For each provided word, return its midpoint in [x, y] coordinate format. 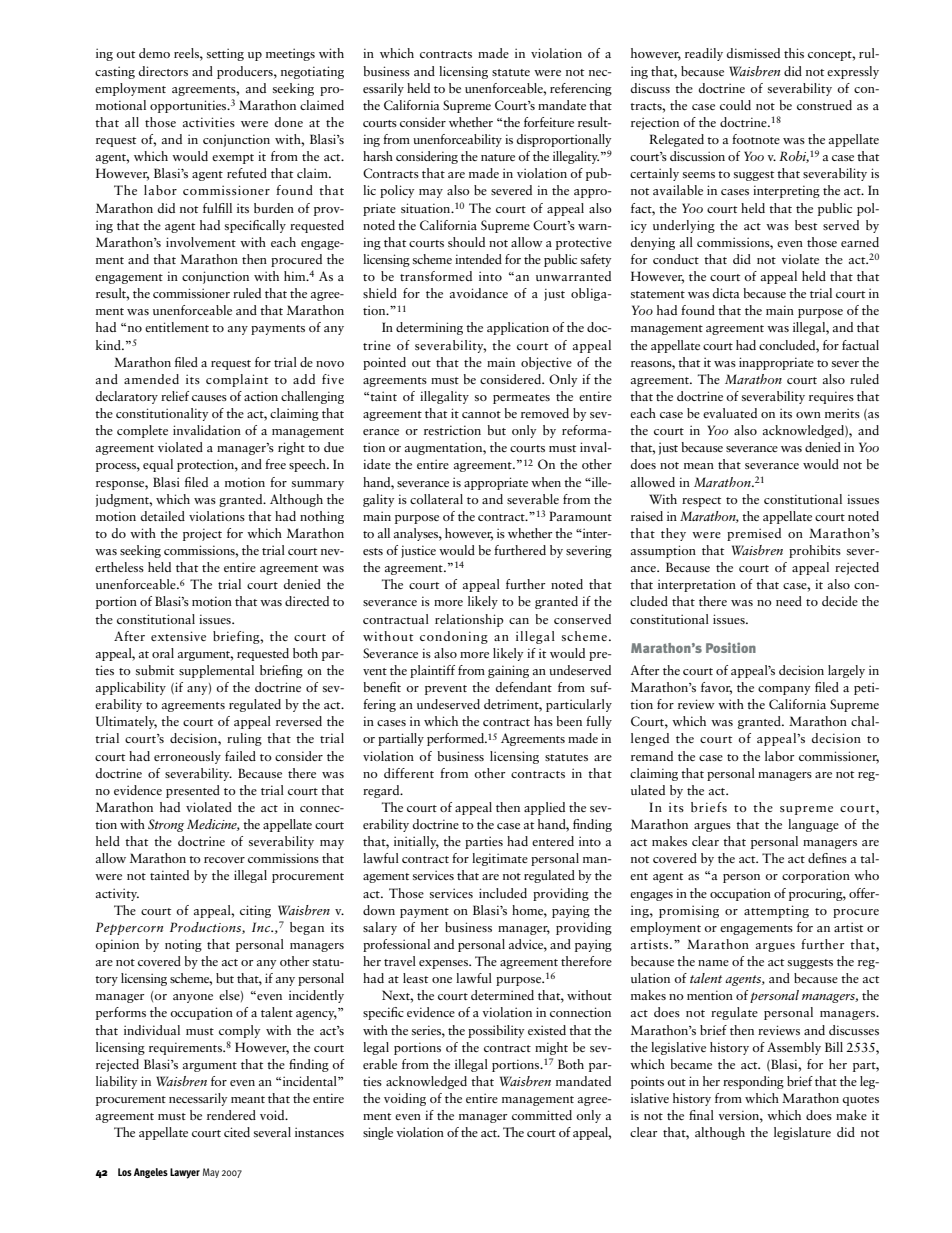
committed [542, 1115]
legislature [802, 1133]
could [735, 105]
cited [237, 1132]
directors [163, 71]
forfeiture [549, 122]
